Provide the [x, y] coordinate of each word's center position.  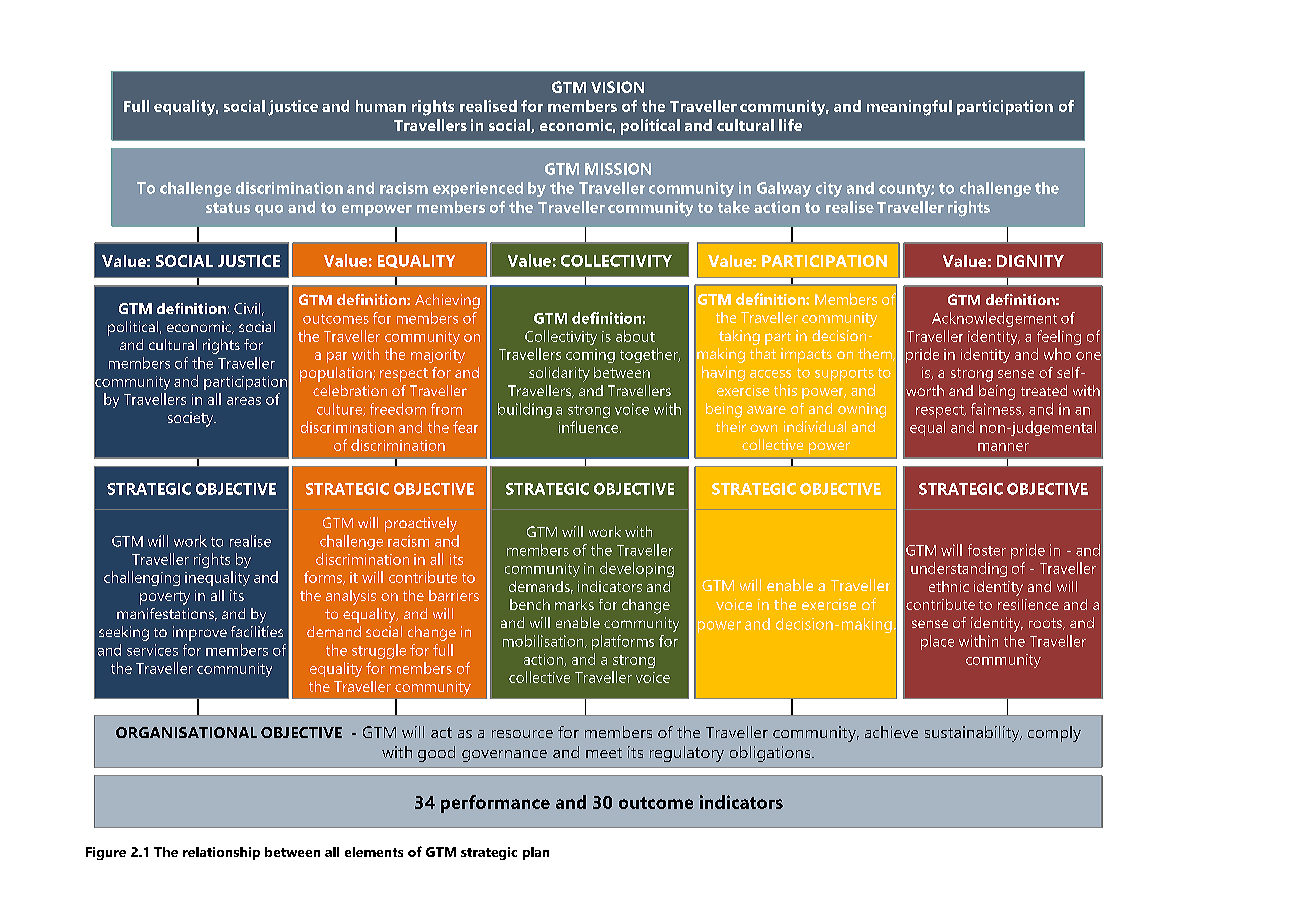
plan [536, 853]
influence [590, 427]
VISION [617, 87]
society [192, 419]
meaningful [909, 108]
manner [1003, 447]
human [381, 106]
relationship [221, 853]
